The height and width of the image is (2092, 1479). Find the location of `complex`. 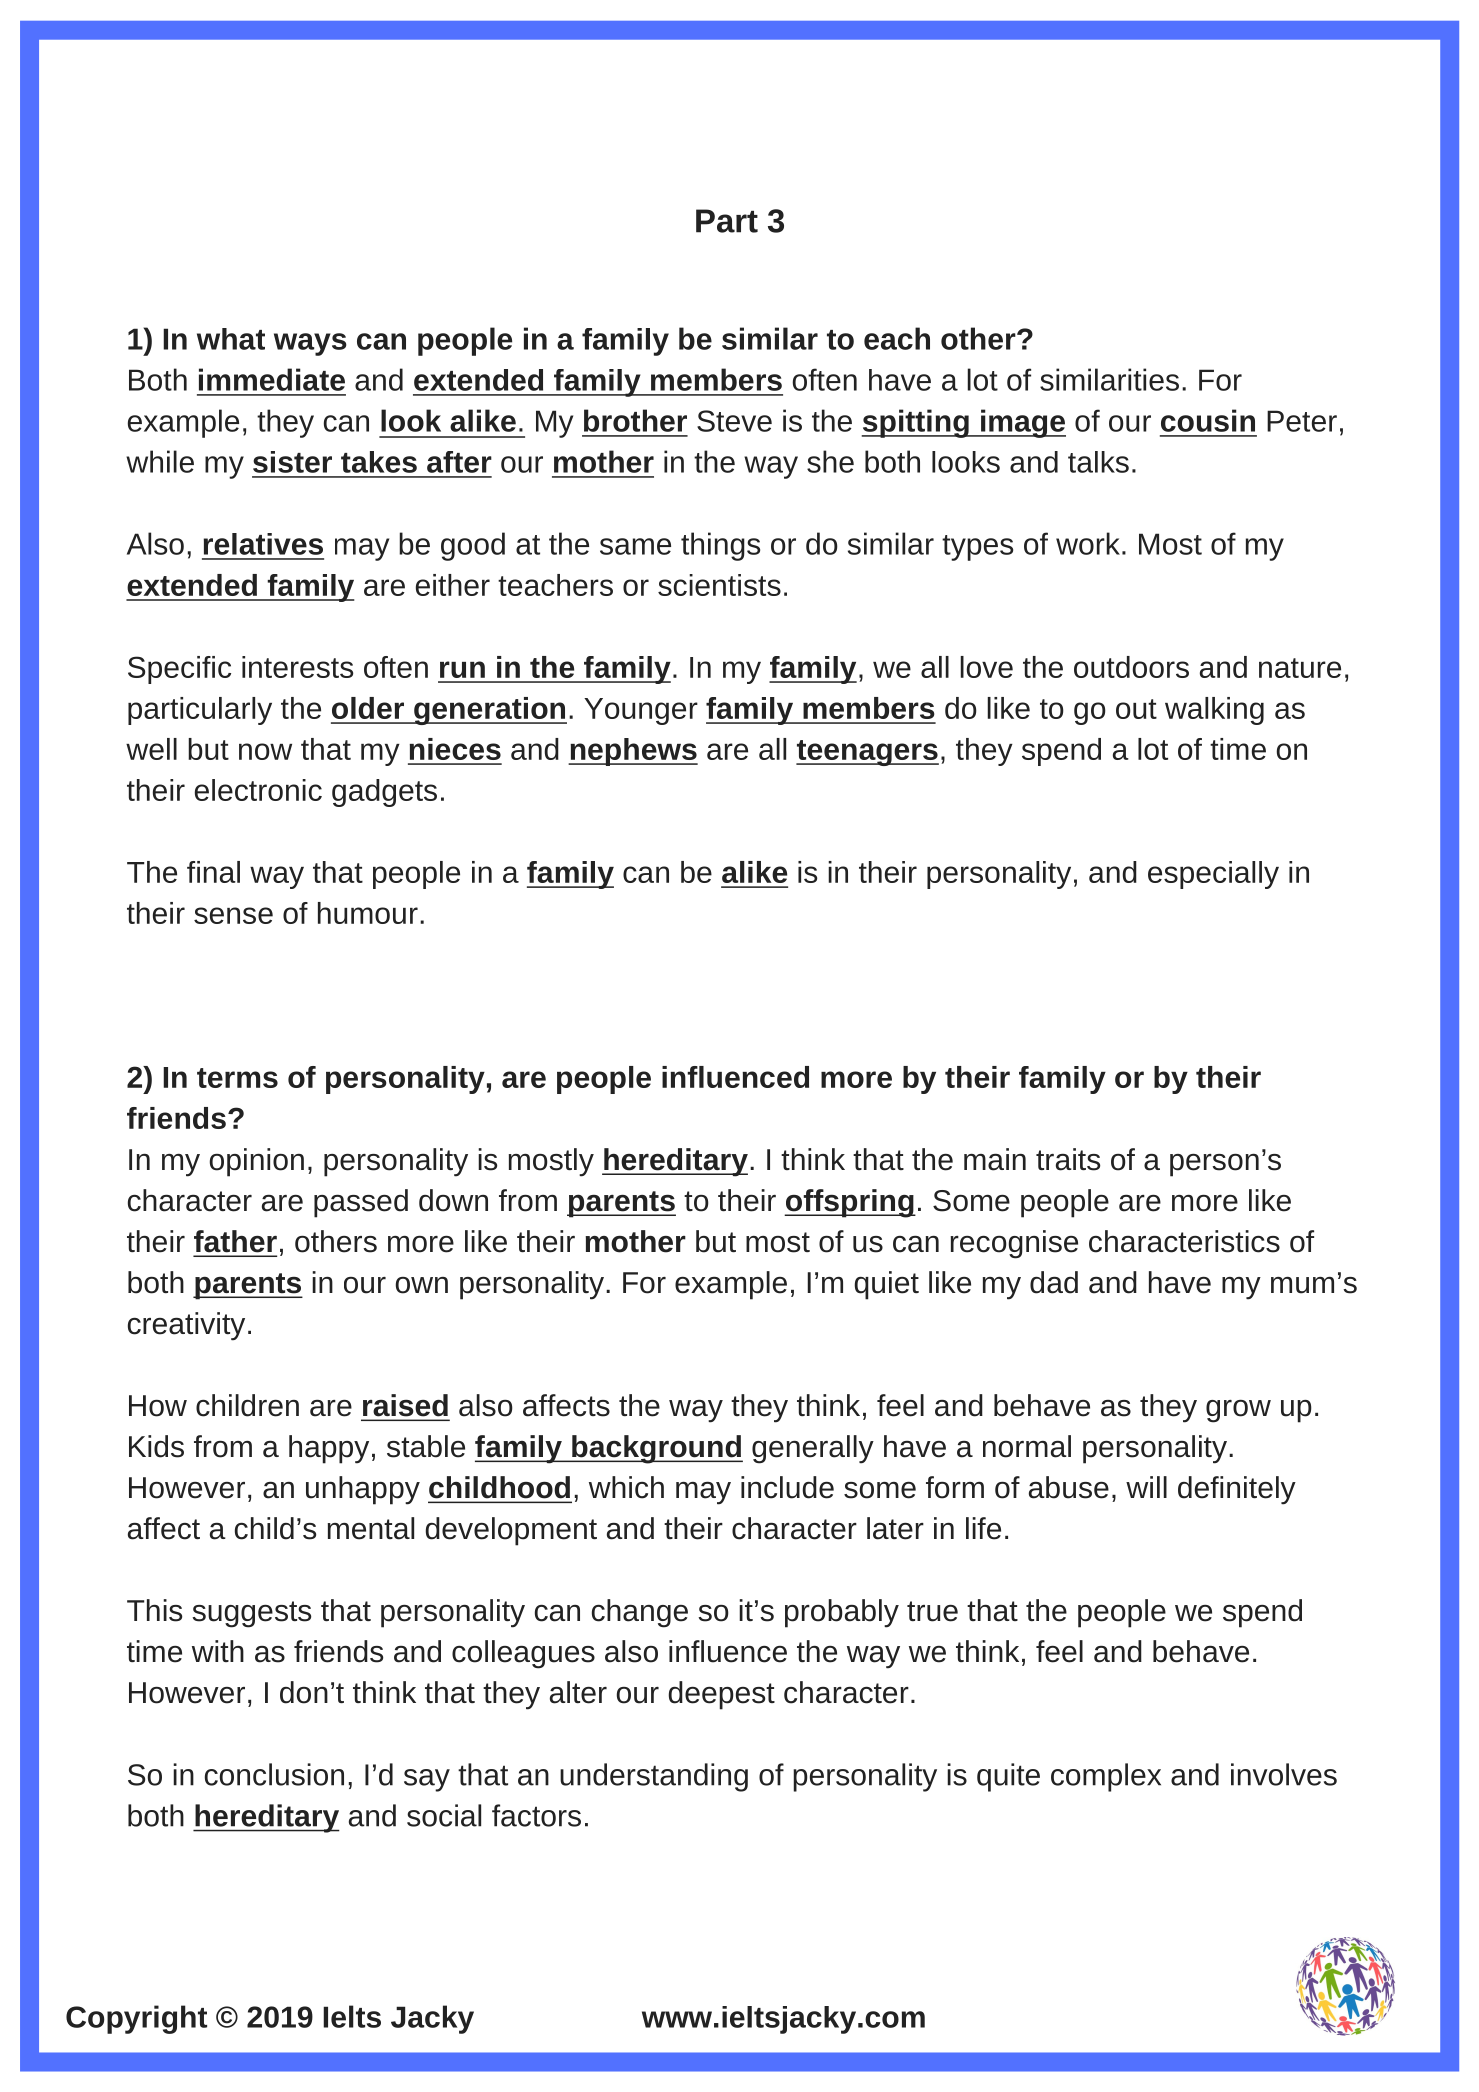

complex is located at coordinates (1106, 1777).
